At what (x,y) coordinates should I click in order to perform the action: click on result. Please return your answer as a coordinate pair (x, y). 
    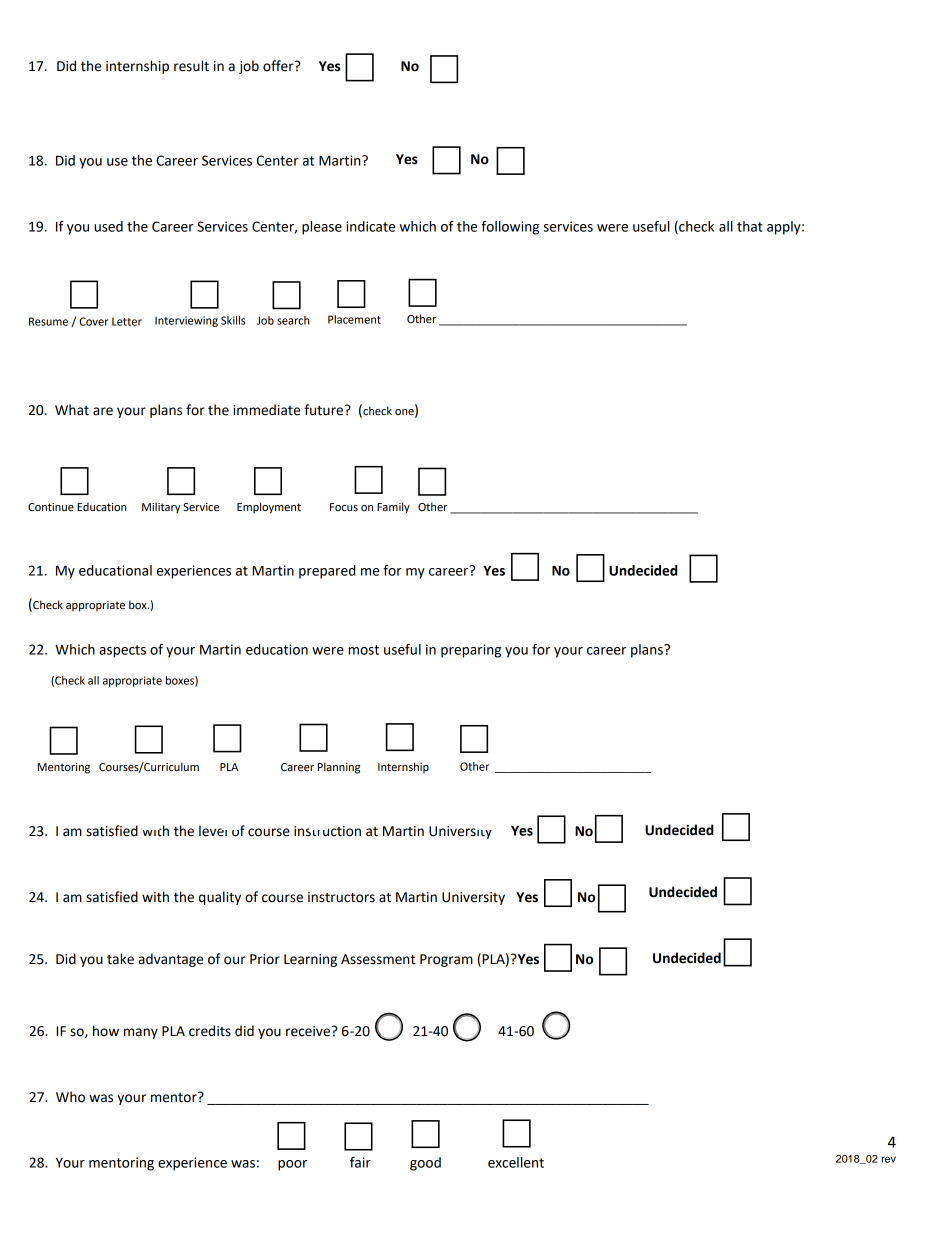
    Looking at the image, I should click on (191, 66).
